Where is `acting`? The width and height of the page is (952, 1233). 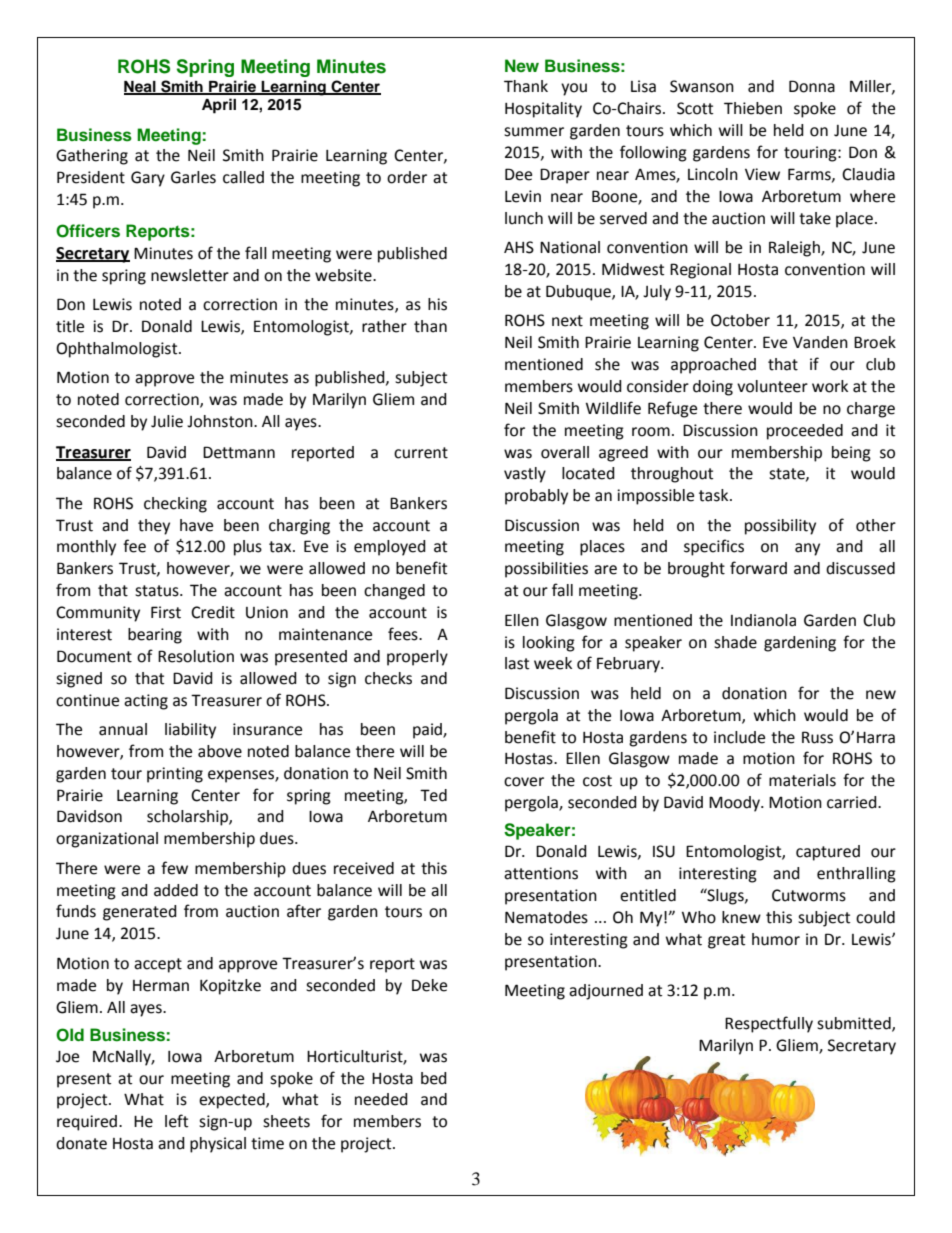 acting is located at coordinates (146, 702).
